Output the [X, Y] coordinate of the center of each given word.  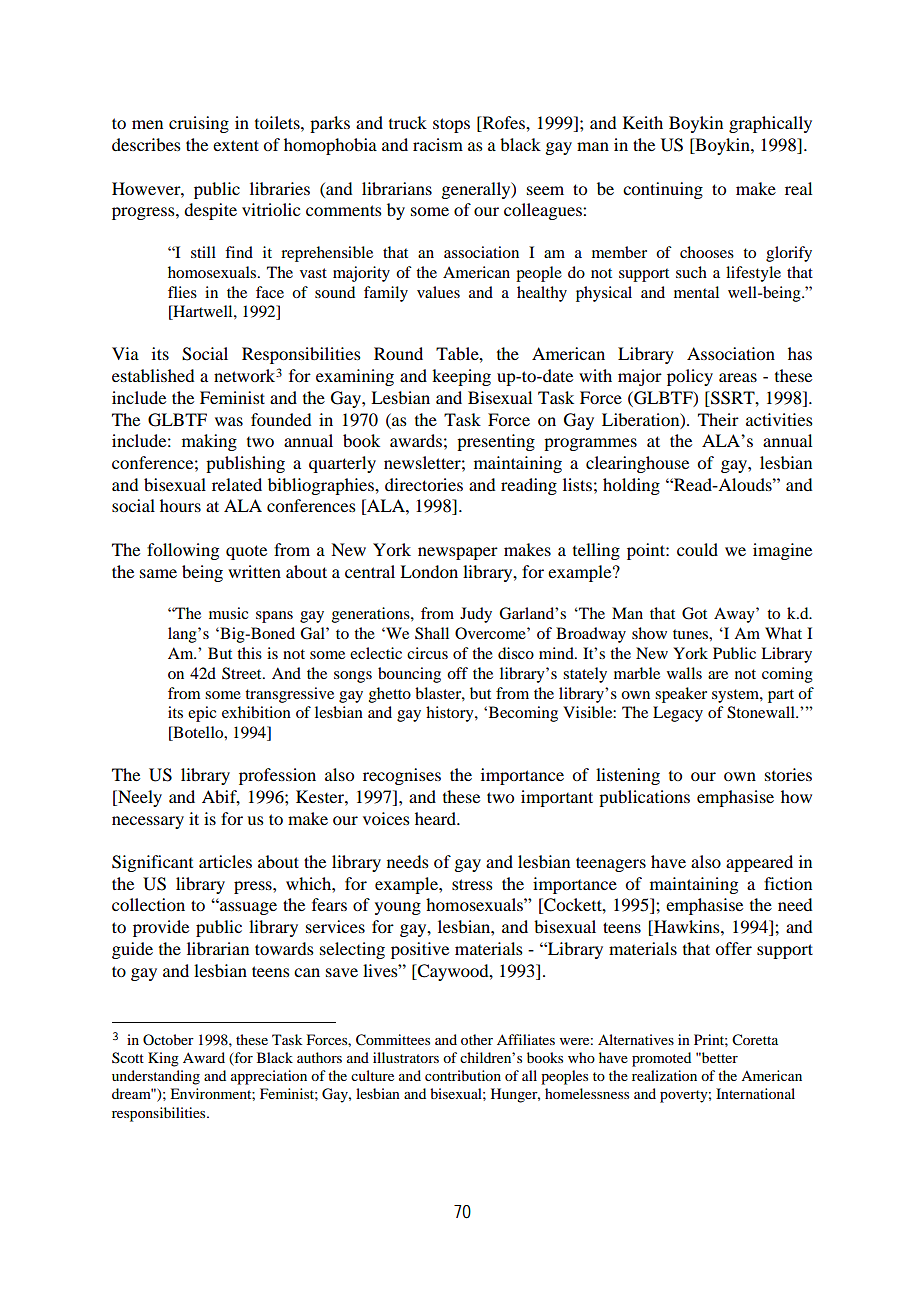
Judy [476, 615]
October [168, 1039]
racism [438, 144]
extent [236, 145]
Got [694, 613]
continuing [663, 190]
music [228, 613]
